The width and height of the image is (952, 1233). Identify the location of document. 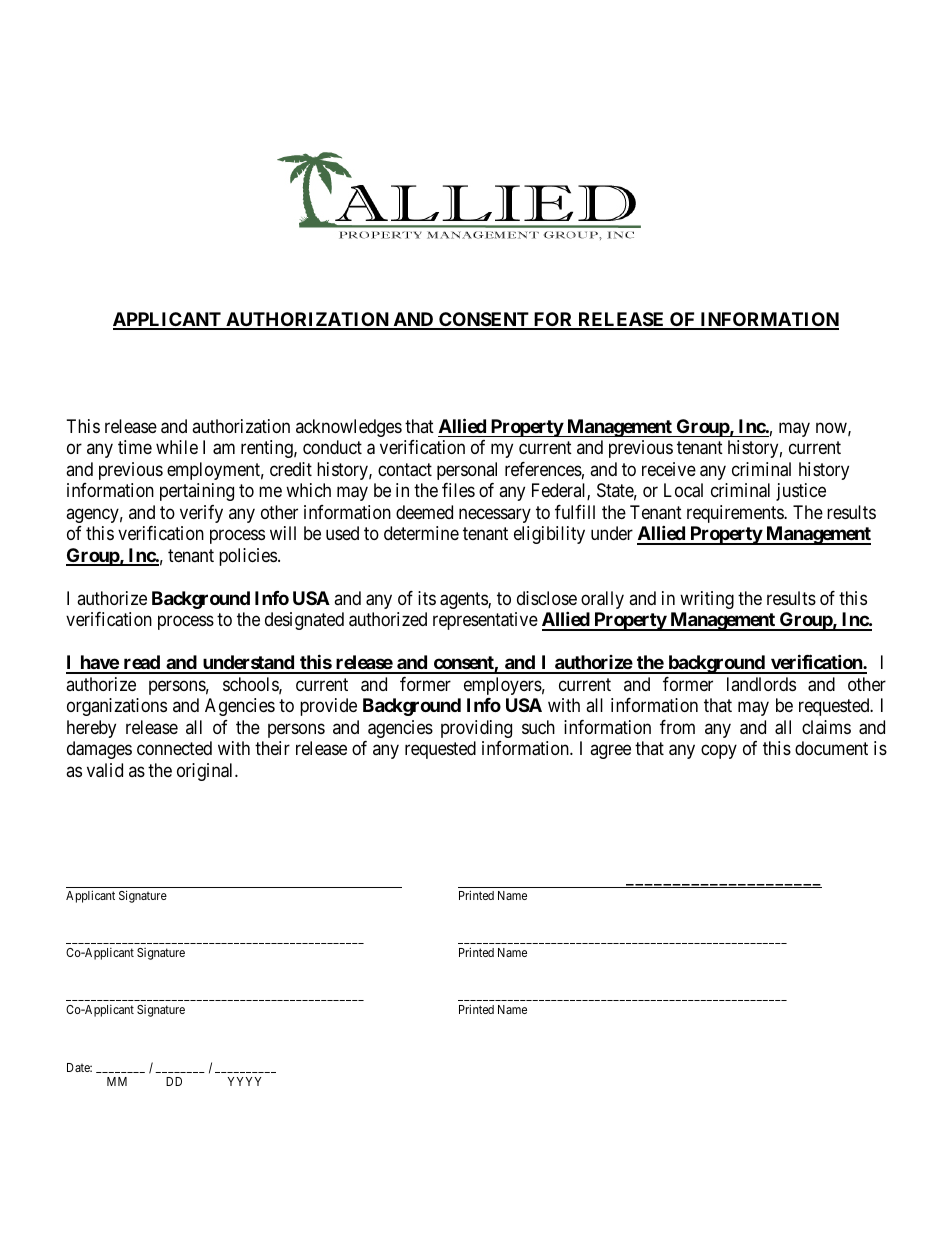
(831, 748).
